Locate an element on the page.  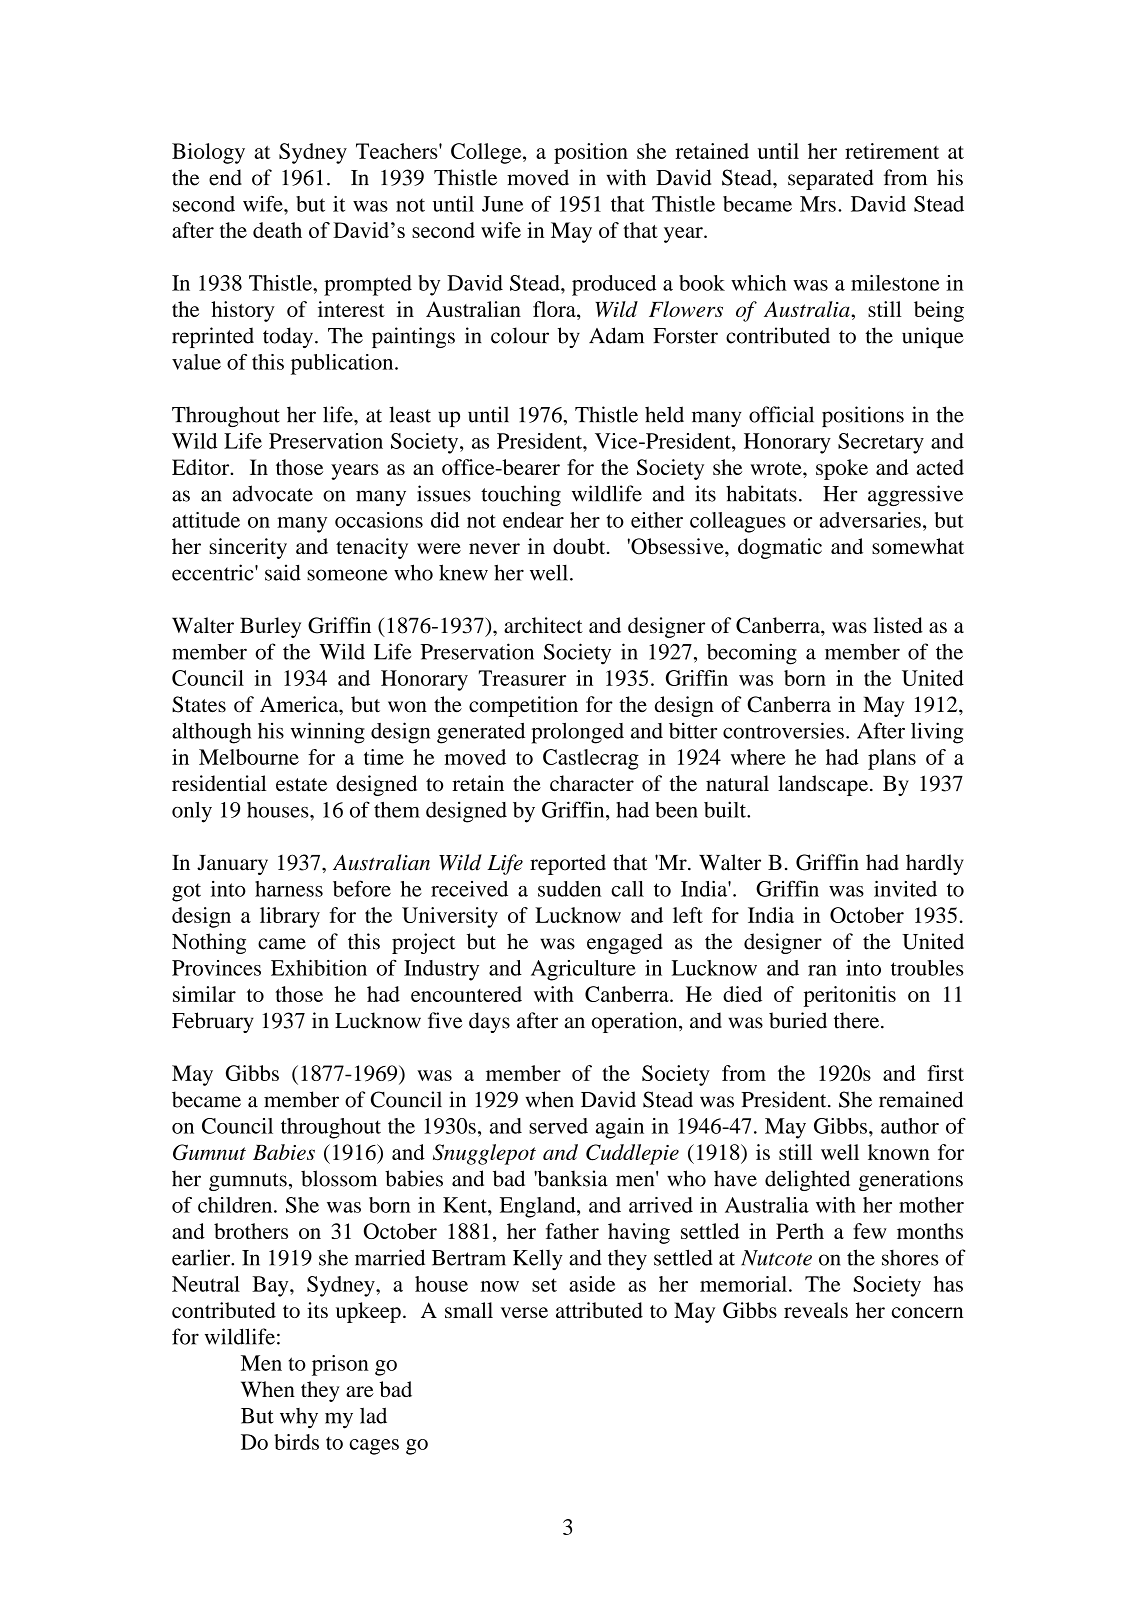
listed is located at coordinates (898, 625).
